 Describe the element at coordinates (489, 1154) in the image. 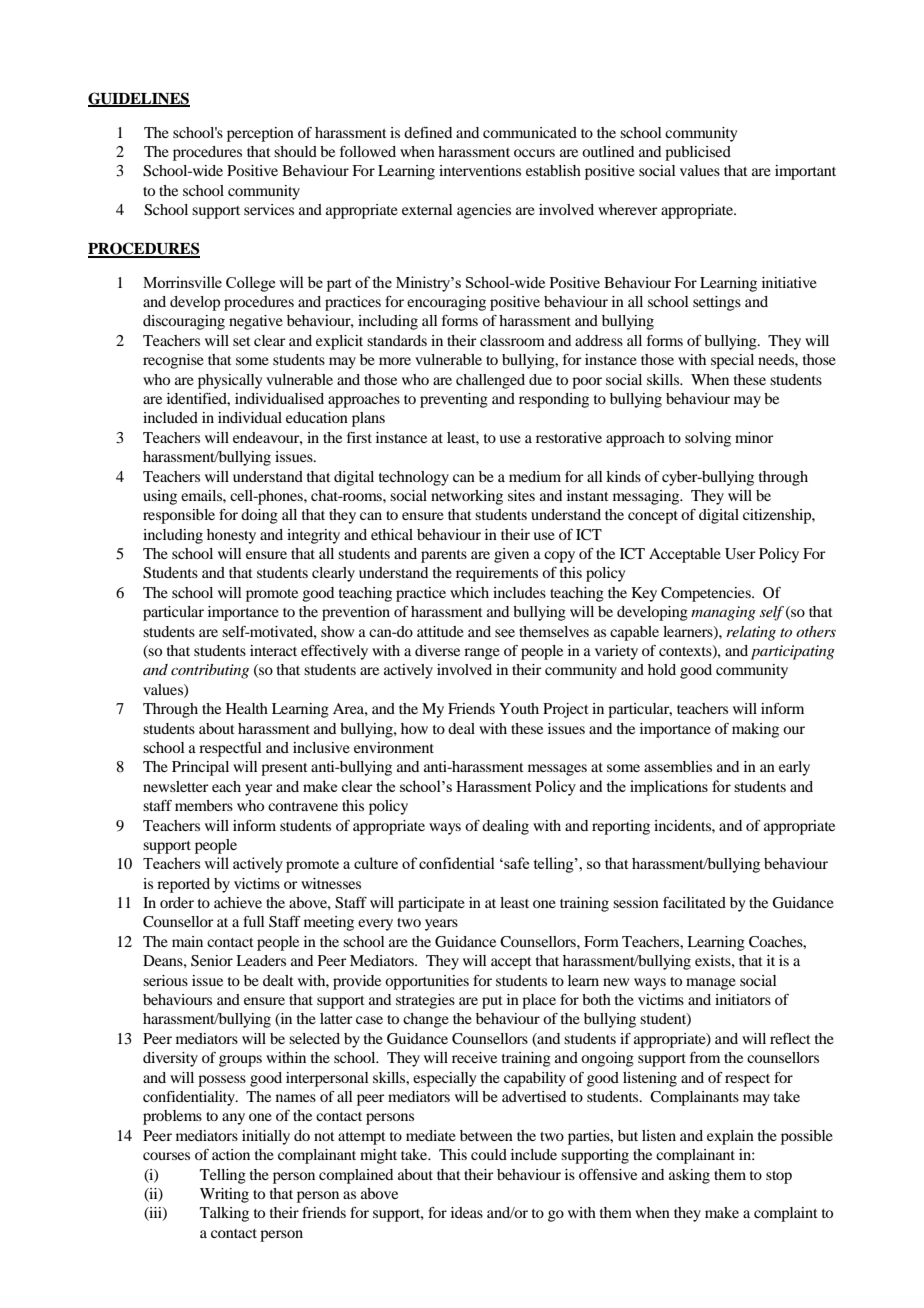

I see `could` at that location.
